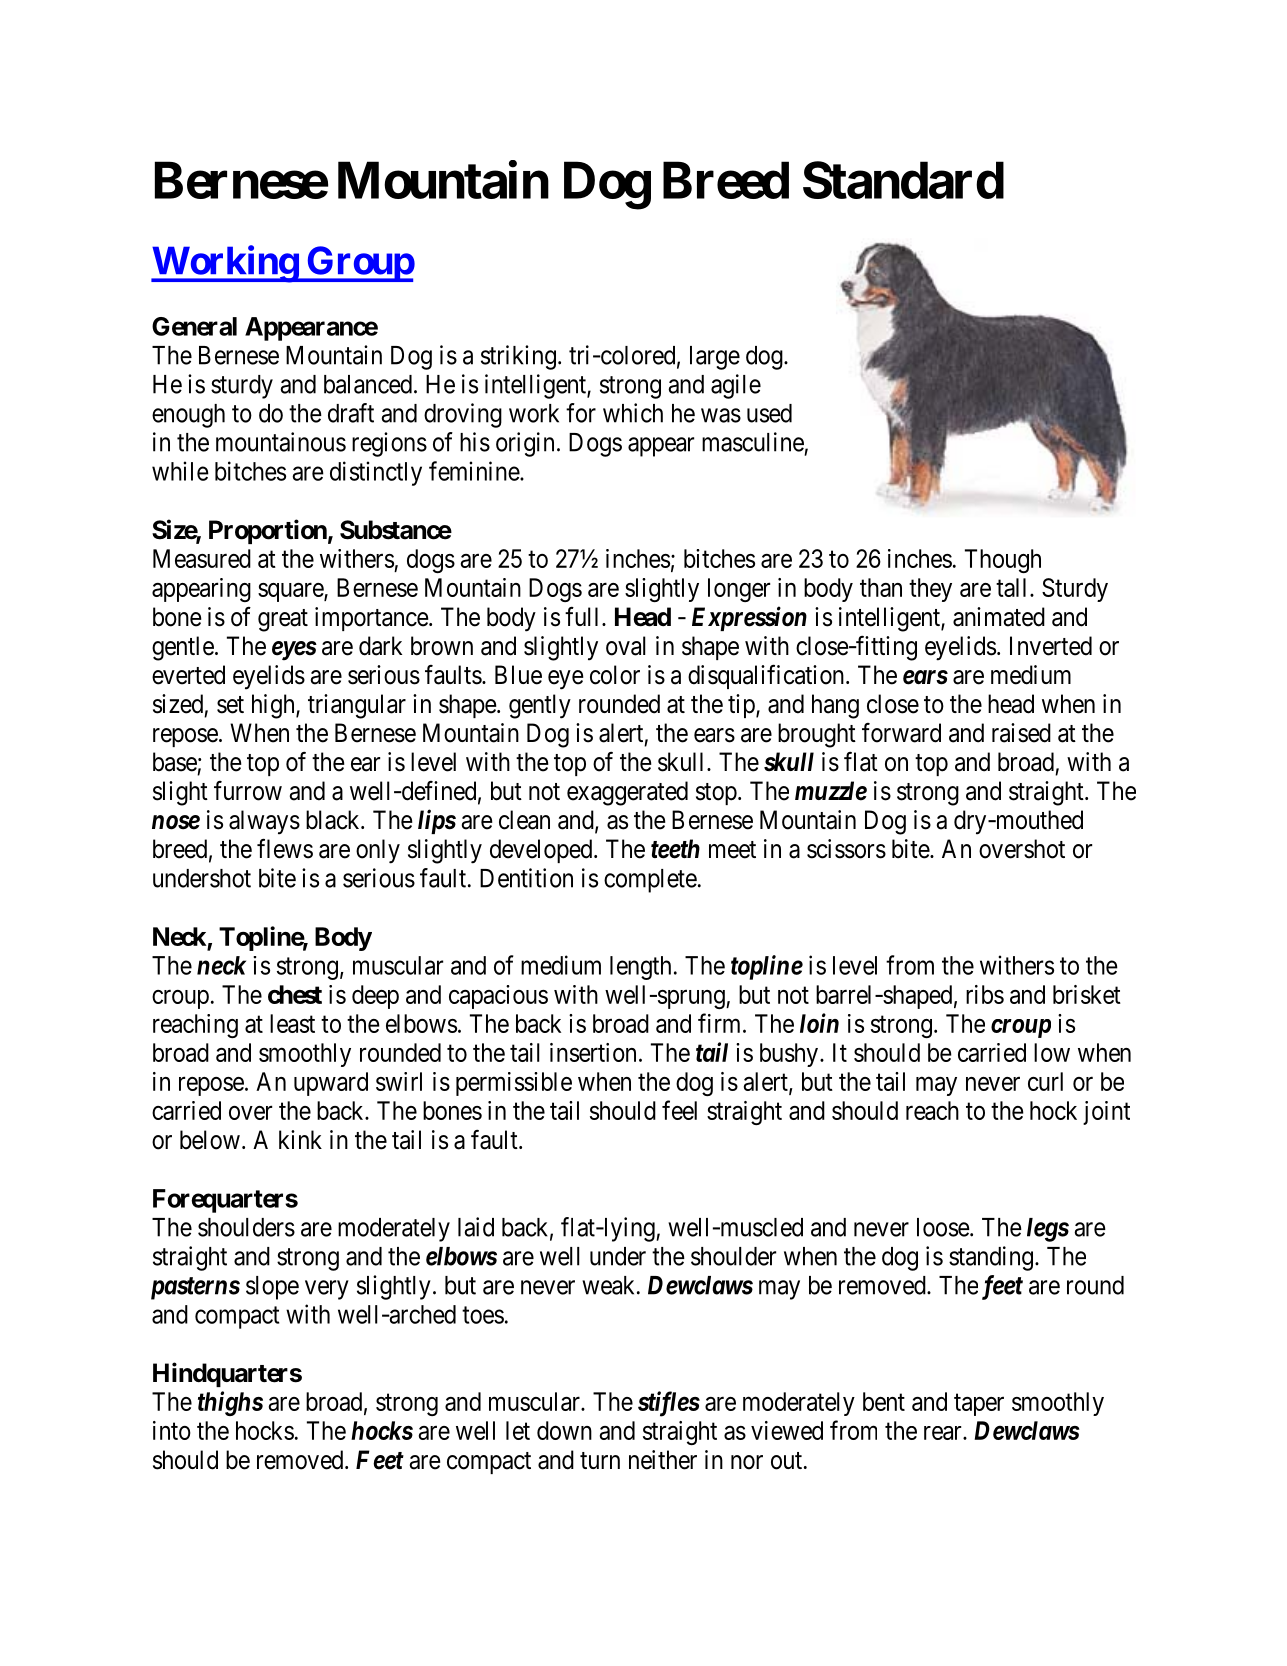 This screenshot has width=1287, height=1666. I want to click on balanced, so click(368, 384).
